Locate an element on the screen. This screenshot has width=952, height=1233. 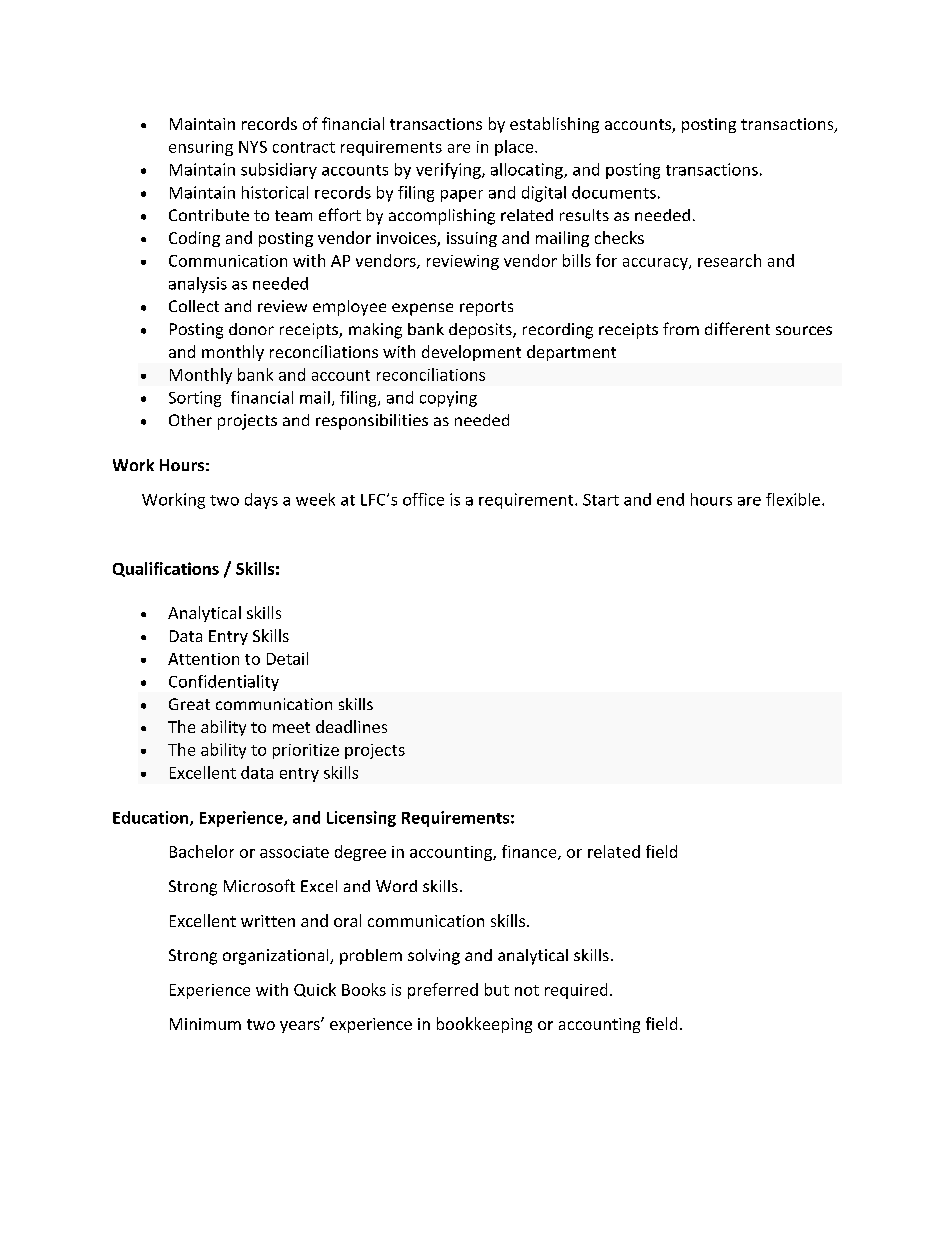
deadlines is located at coordinates (351, 726).
